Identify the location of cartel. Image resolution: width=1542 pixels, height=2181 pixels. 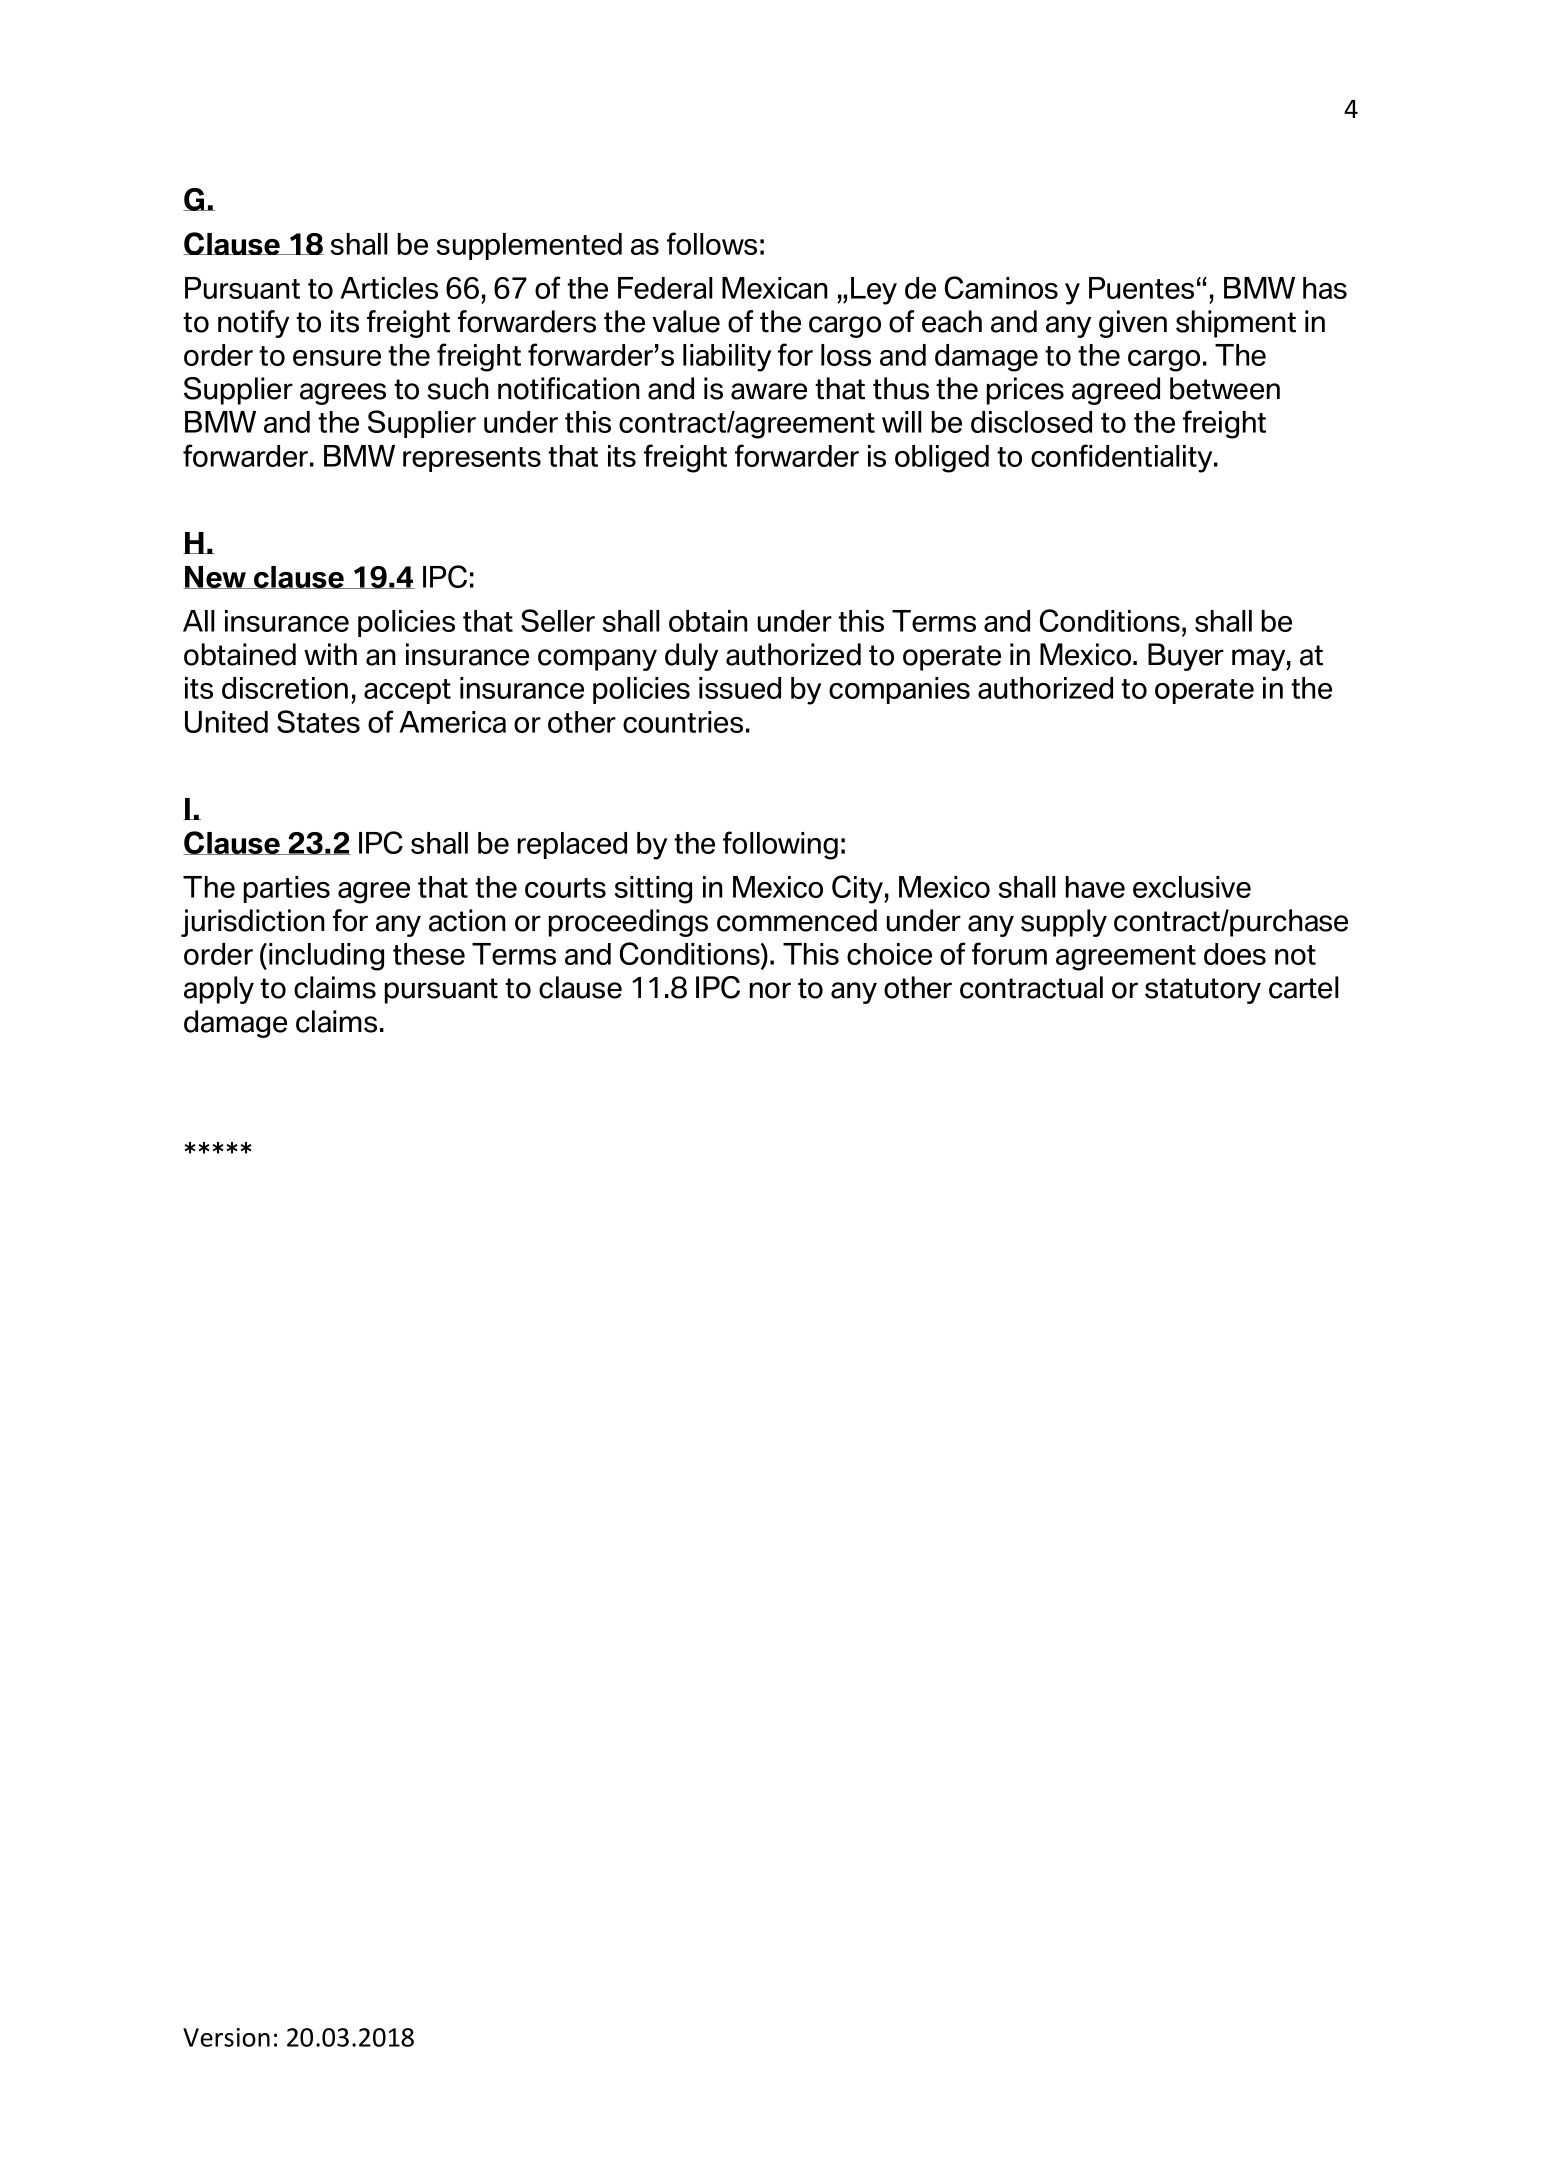
(1304, 987).
